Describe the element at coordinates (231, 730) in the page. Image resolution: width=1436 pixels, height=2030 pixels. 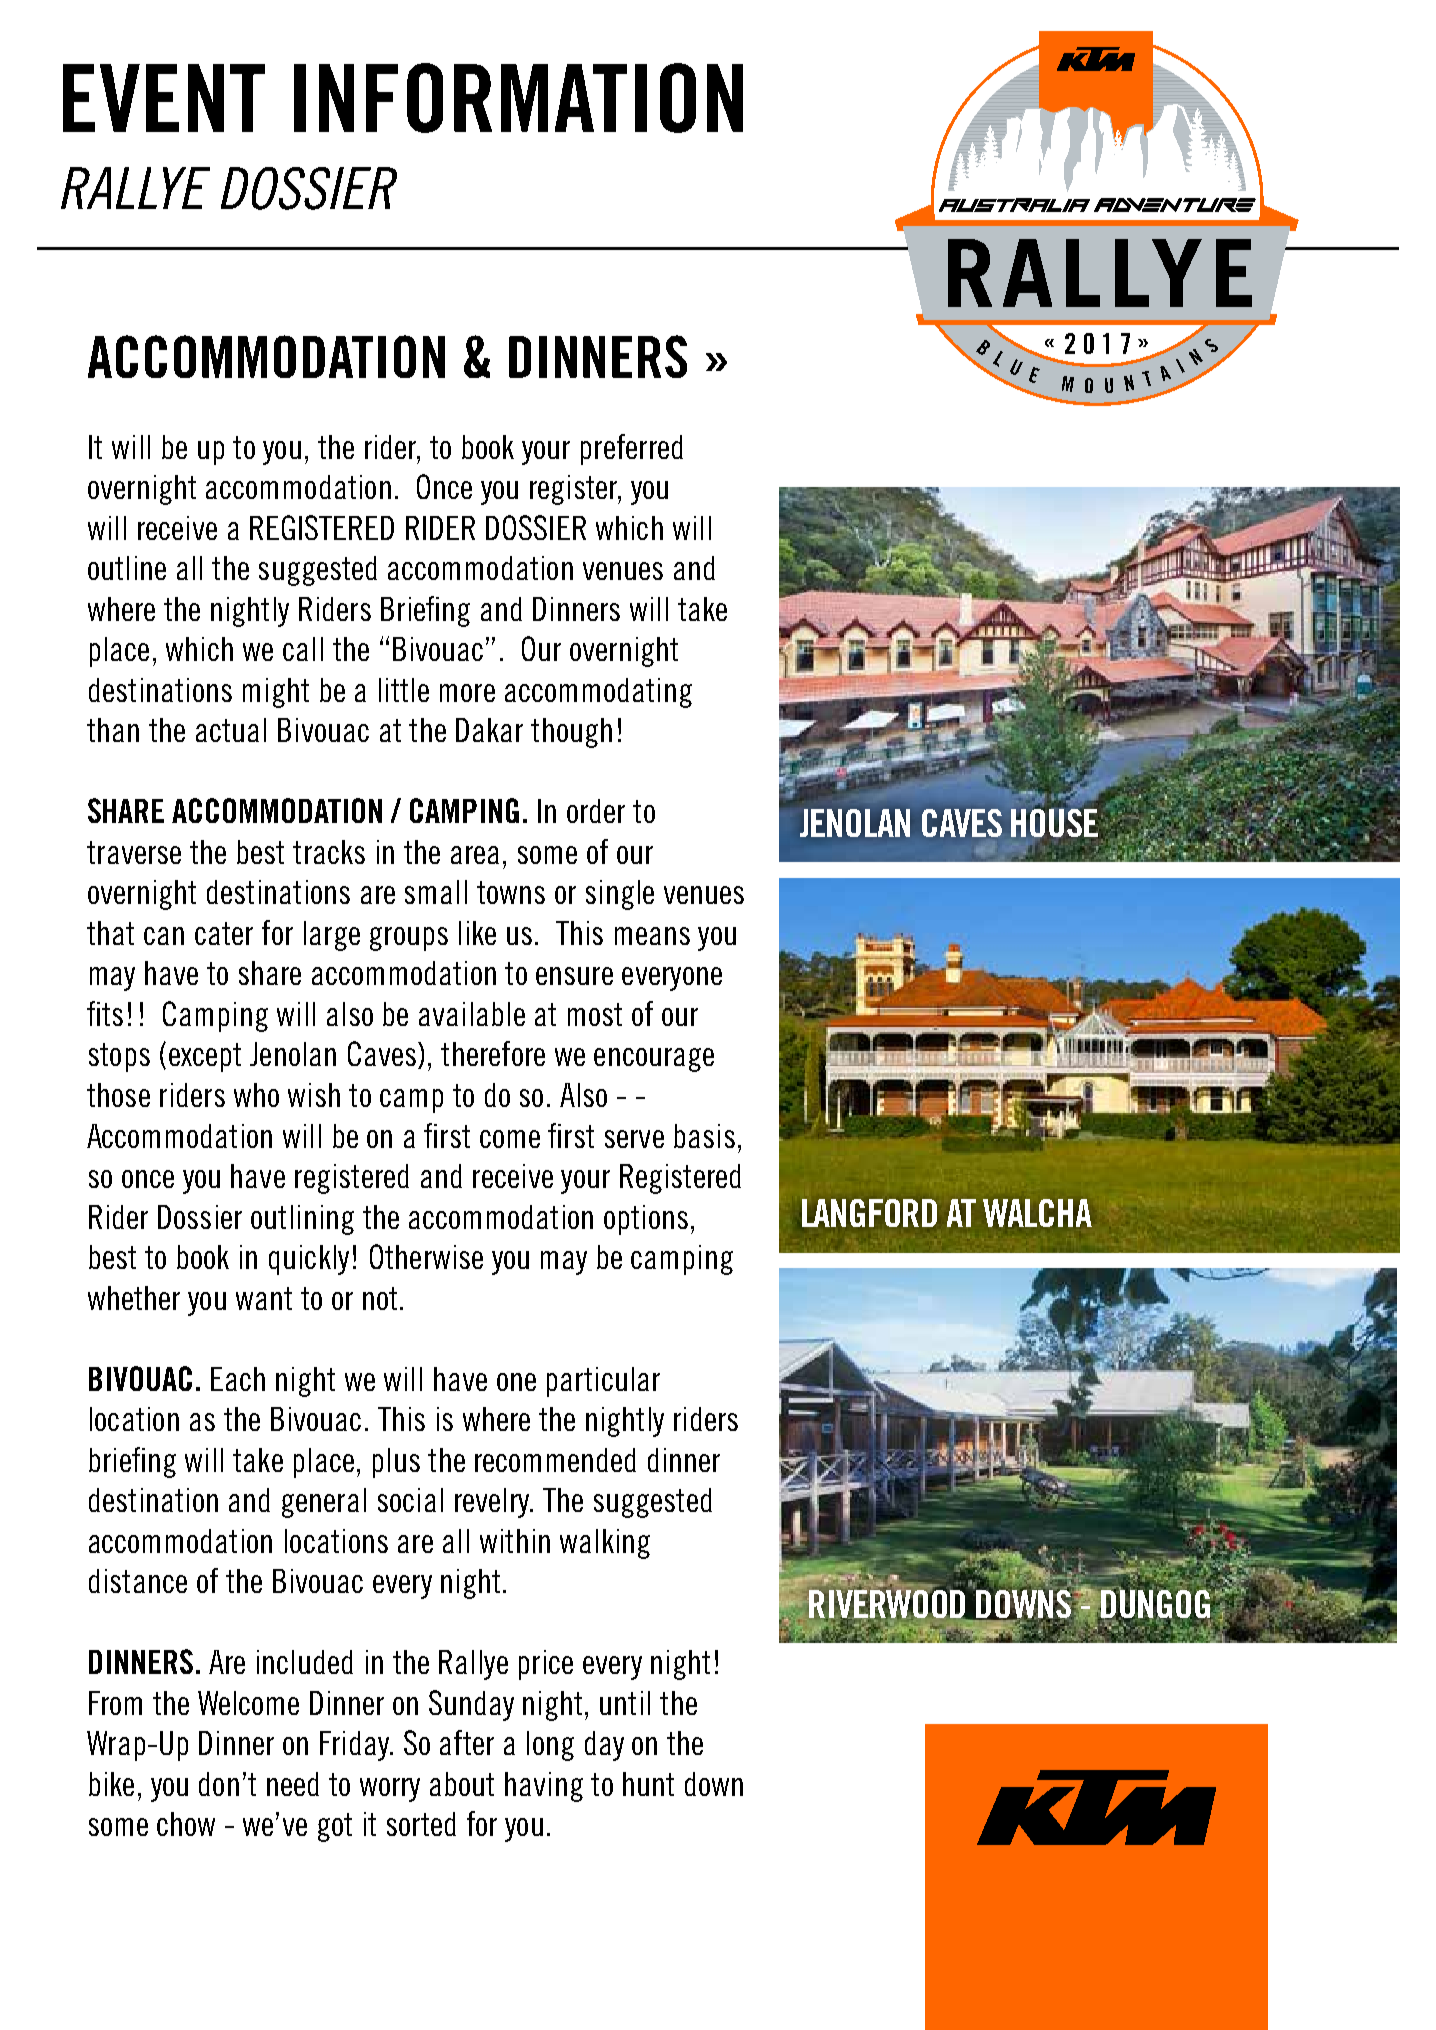
I see `actual` at that location.
